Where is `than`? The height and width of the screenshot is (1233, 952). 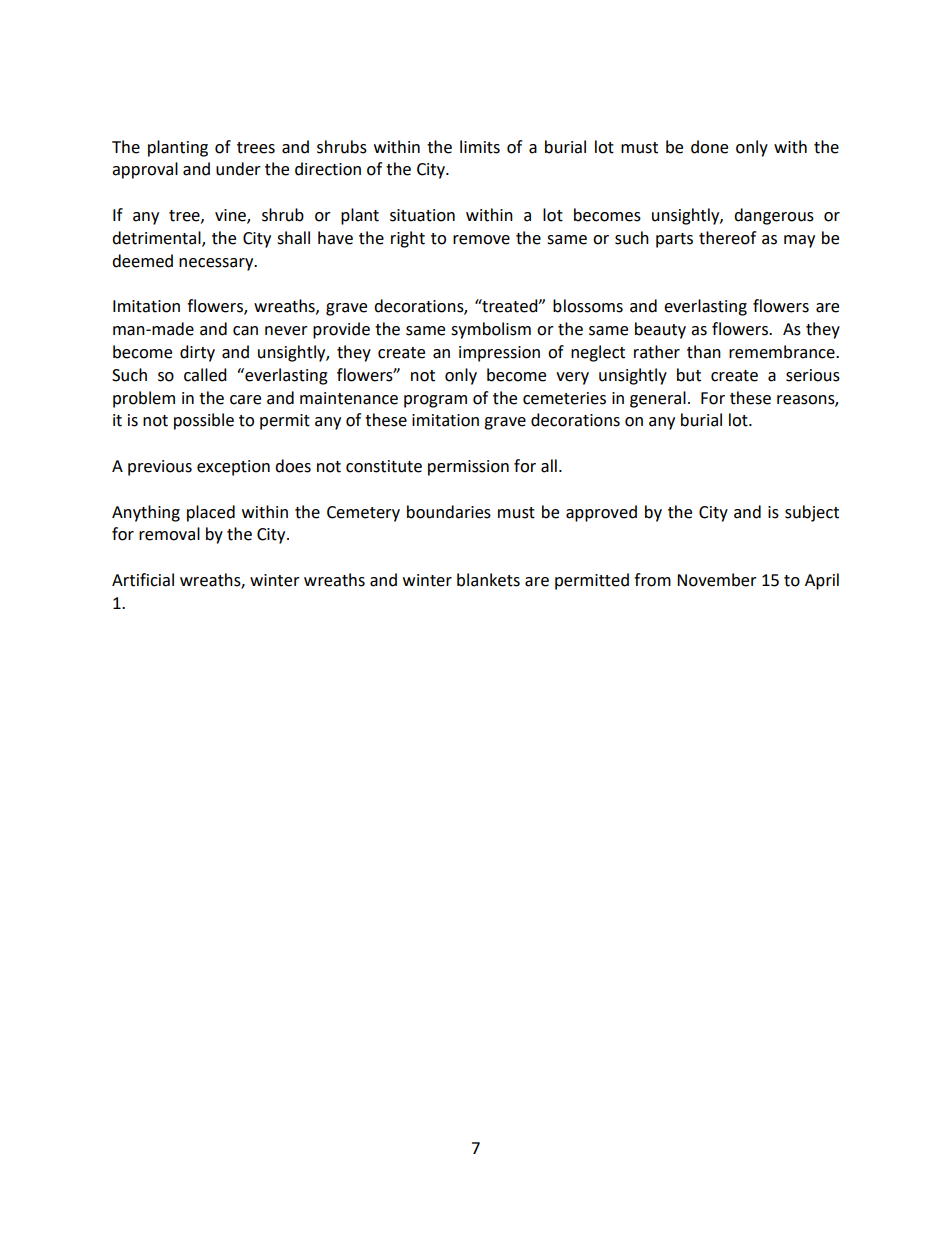 than is located at coordinates (704, 352).
